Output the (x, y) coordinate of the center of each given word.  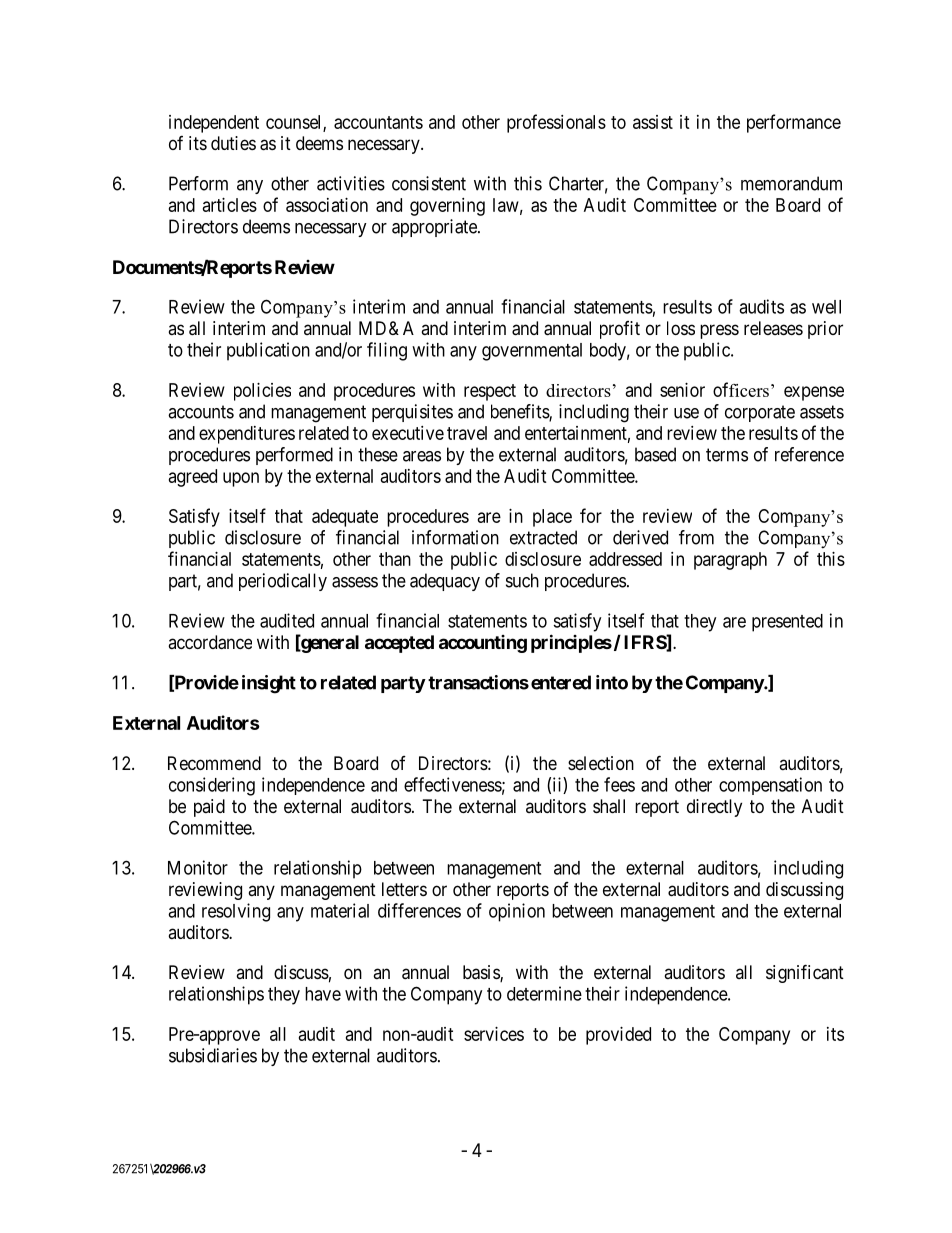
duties (233, 143)
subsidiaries (213, 1055)
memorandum (791, 183)
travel (467, 433)
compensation (770, 786)
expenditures (247, 435)
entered (561, 682)
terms (727, 455)
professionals (556, 123)
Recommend (214, 763)
